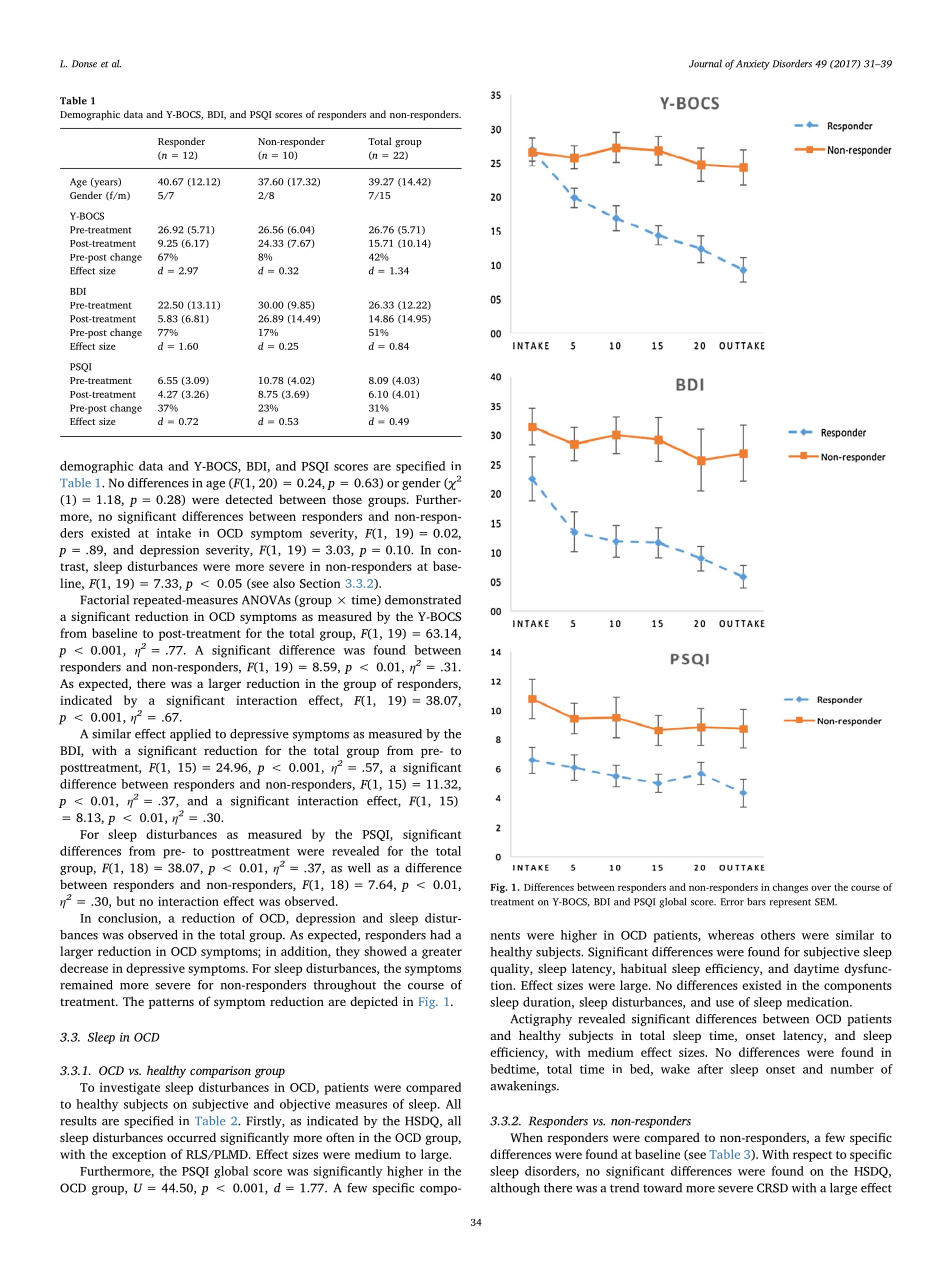  What do you see at coordinates (347, 499) in the screenshot?
I see `those` at bounding box center [347, 499].
